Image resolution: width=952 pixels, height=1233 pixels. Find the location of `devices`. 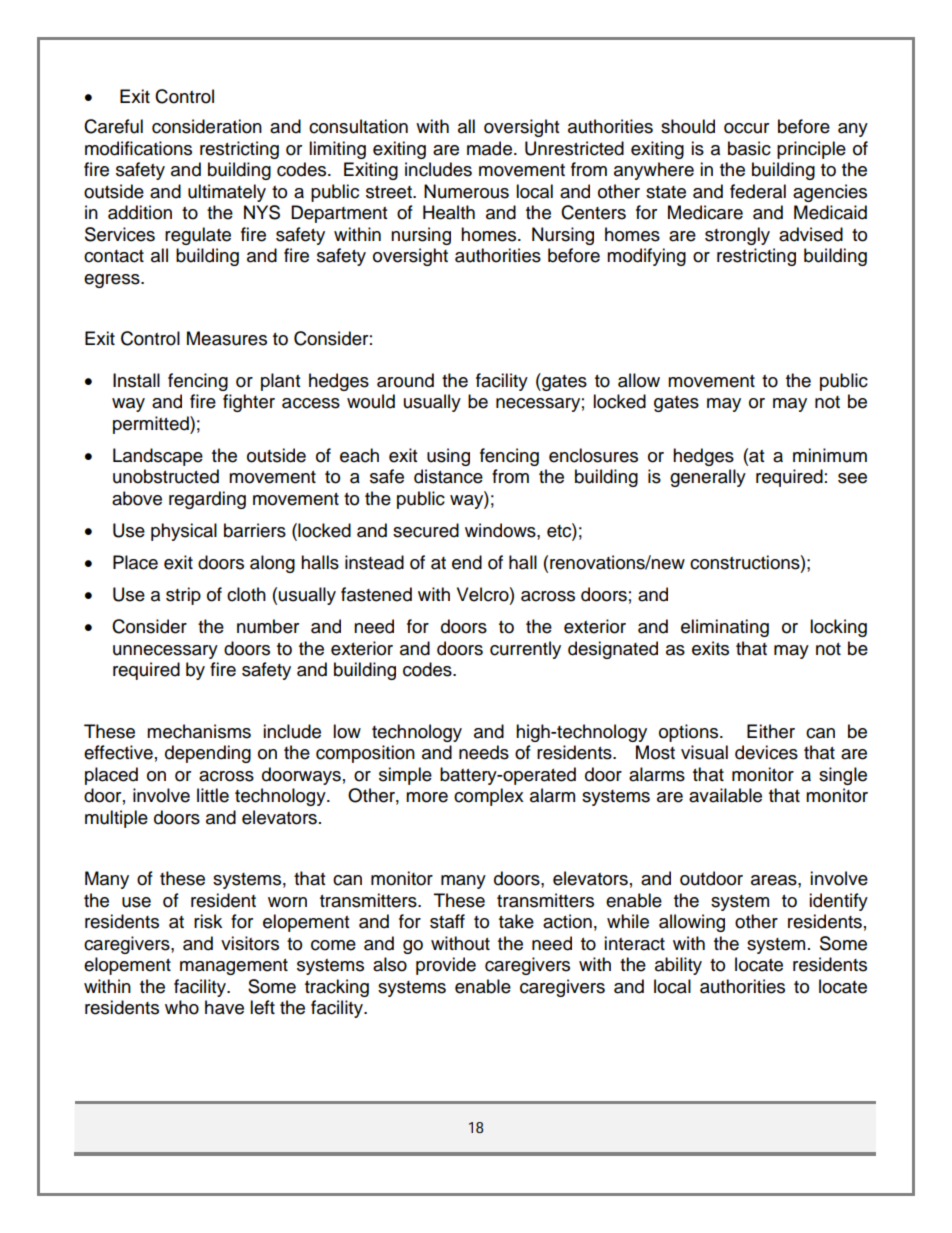

devices is located at coordinates (766, 752).
